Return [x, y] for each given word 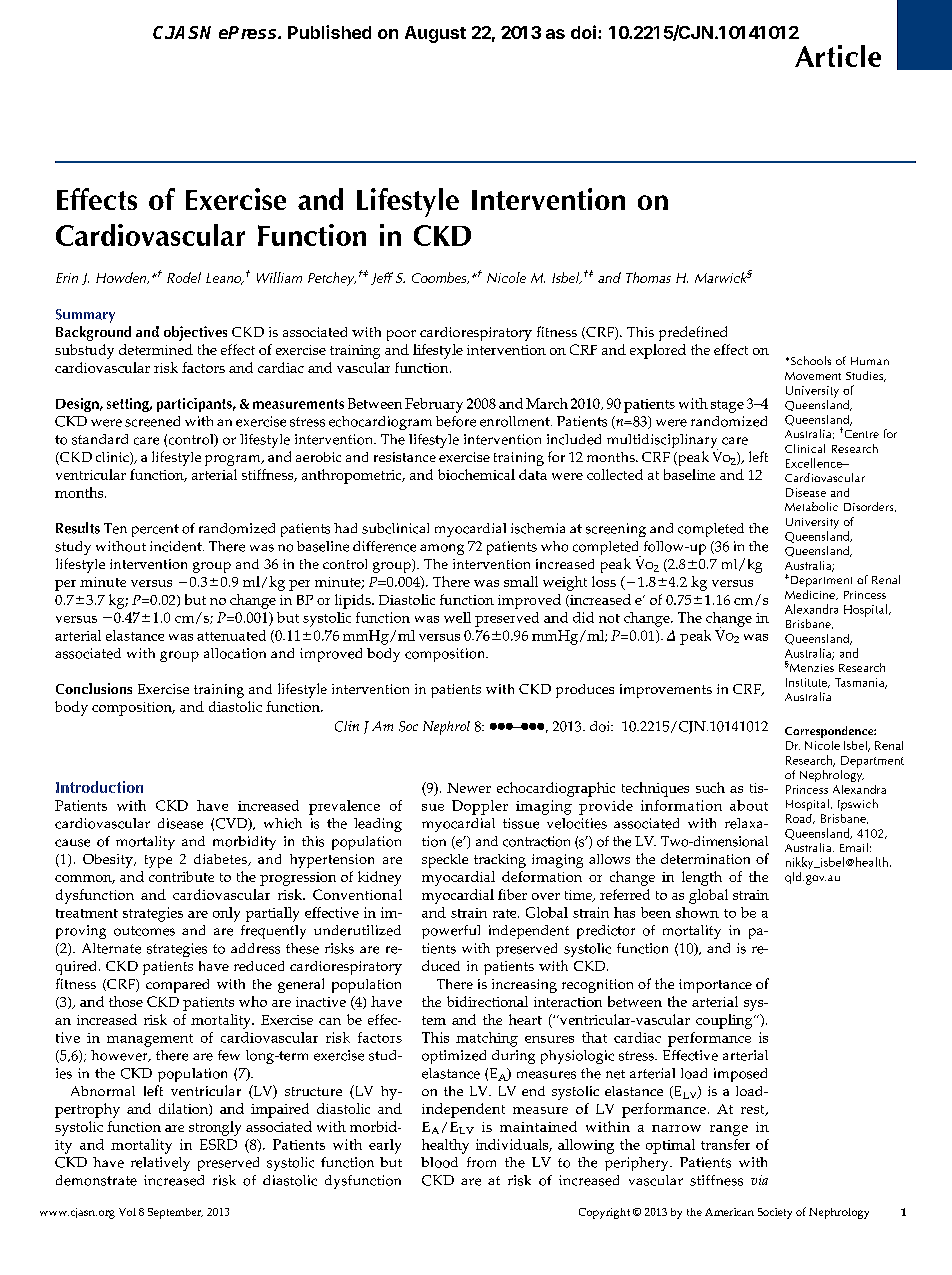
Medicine [811, 595]
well [457, 617]
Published [329, 32]
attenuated [231, 635]
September [175, 1213]
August [435, 34]
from [481, 1162]
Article [838, 56]
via [759, 1180]
